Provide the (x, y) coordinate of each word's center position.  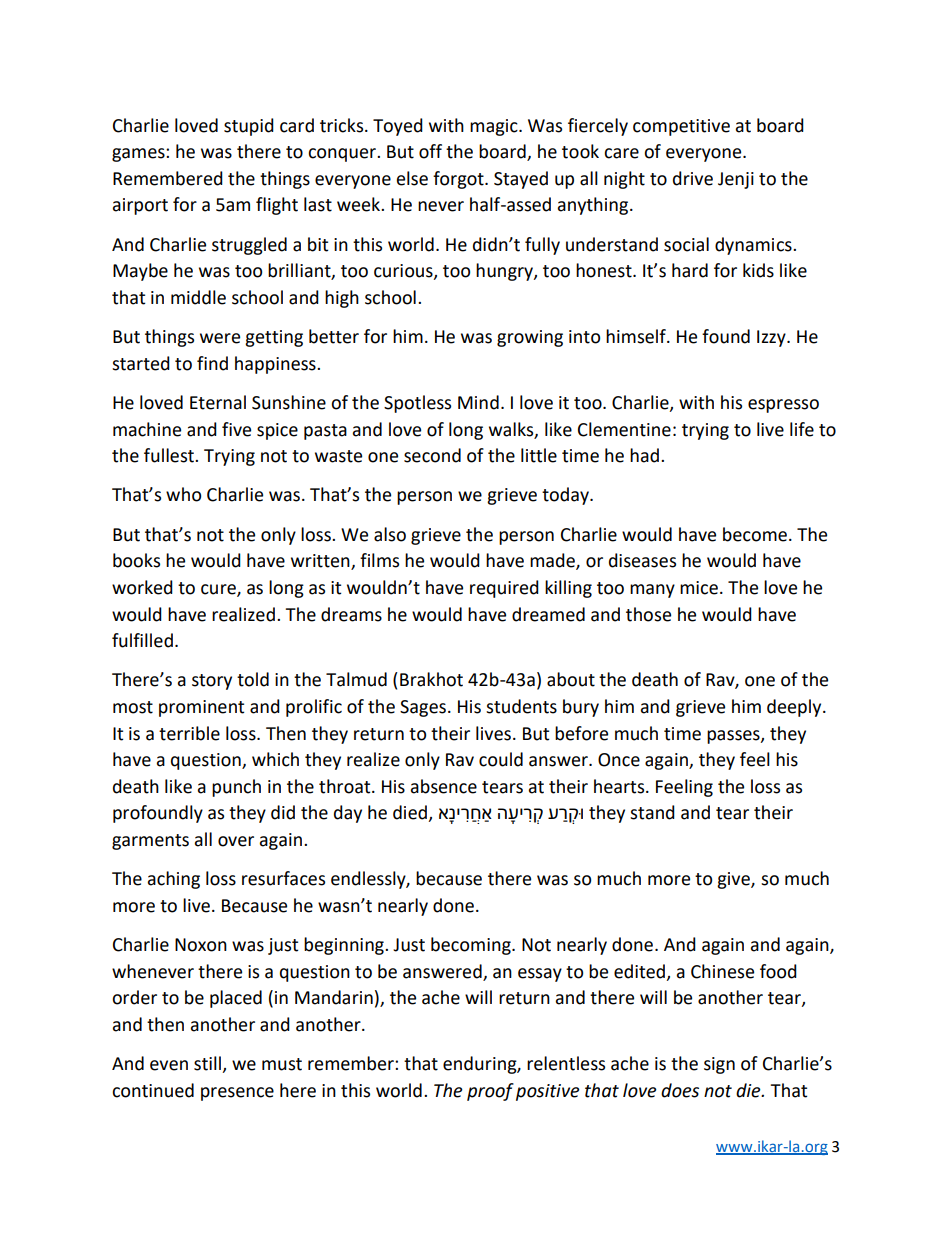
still (208, 1064)
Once (619, 760)
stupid (249, 127)
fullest (170, 455)
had (646, 455)
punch (236, 788)
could (501, 759)
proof (490, 1092)
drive (693, 178)
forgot (459, 180)
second (432, 455)
